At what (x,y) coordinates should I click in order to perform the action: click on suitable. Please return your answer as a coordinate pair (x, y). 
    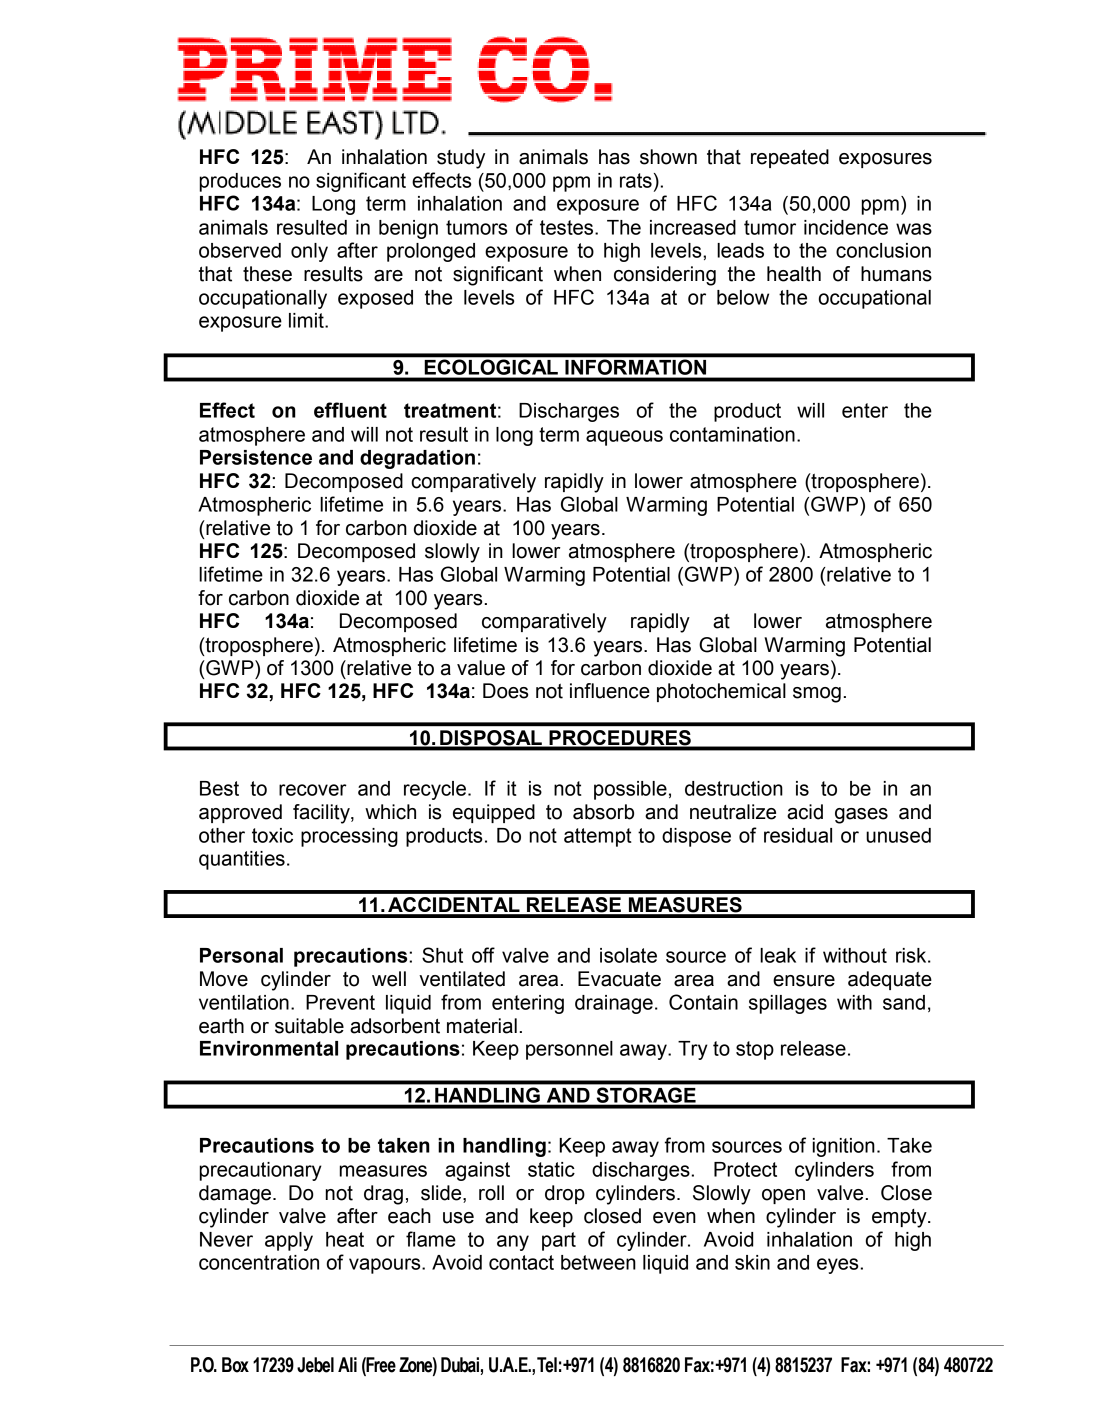
    Looking at the image, I should click on (309, 1026).
